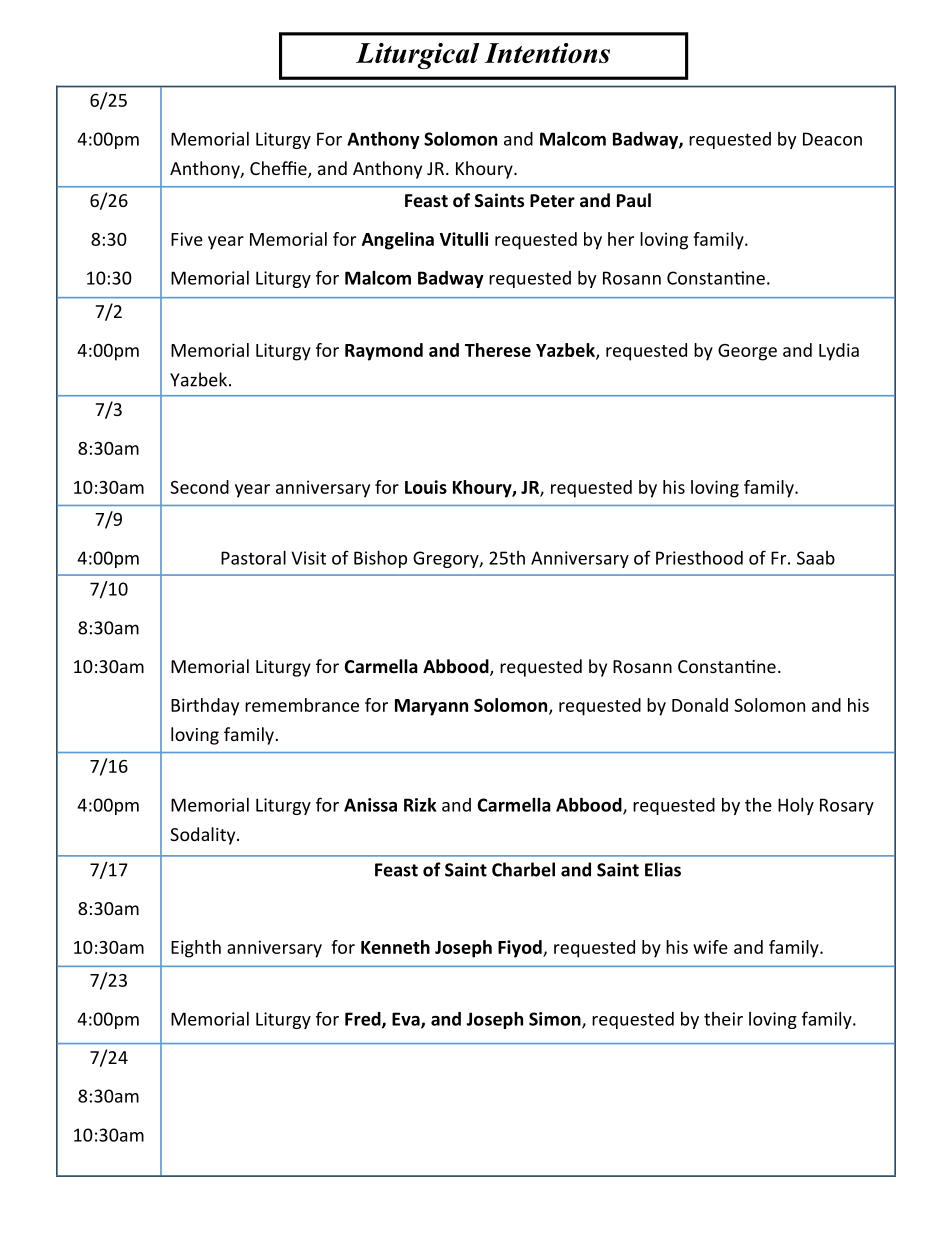  What do you see at coordinates (426, 487) in the document?
I see `Louis` at bounding box center [426, 487].
